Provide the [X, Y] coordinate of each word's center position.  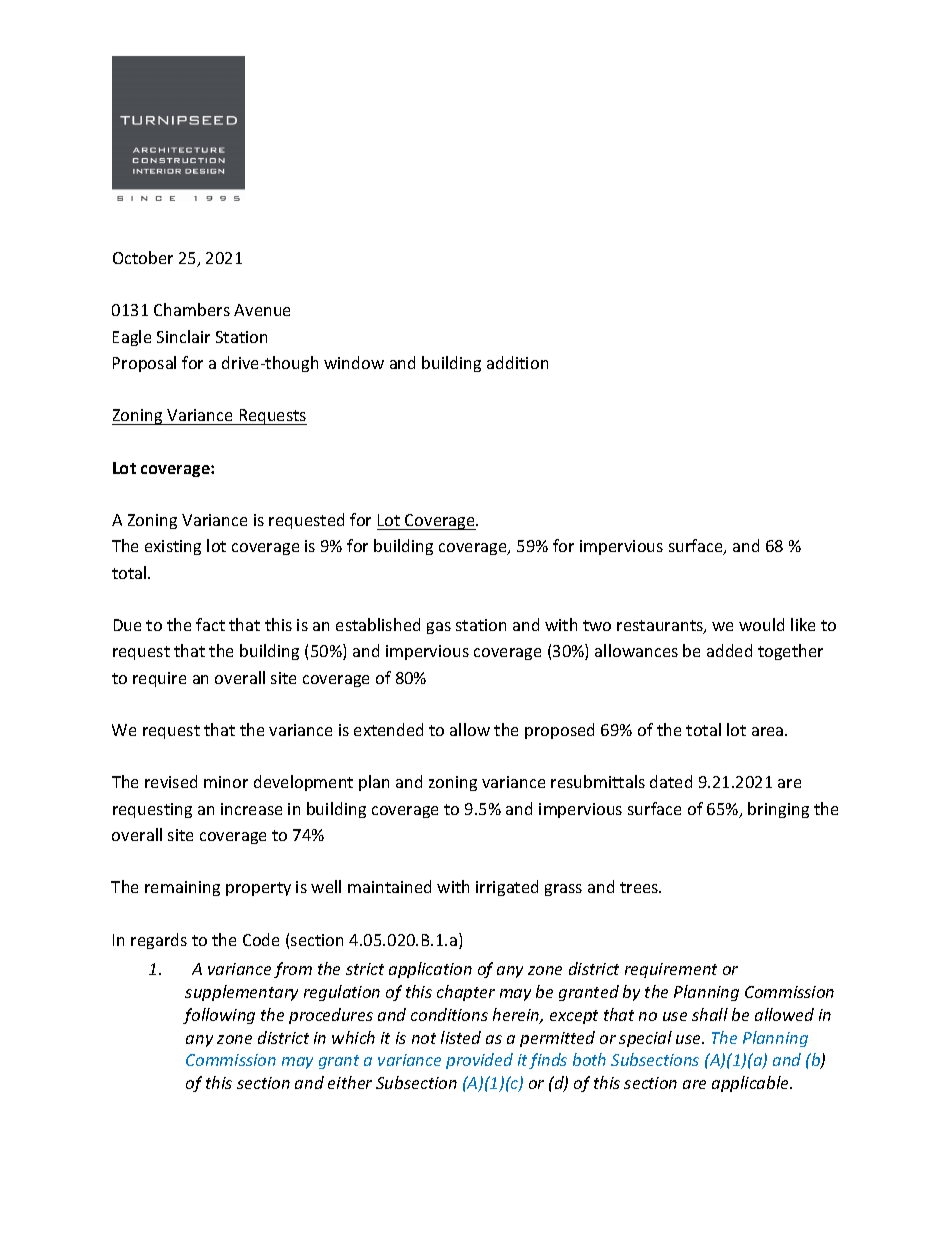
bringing [778, 810]
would [761, 624]
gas [439, 628]
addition [517, 362]
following [219, 1016]
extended [388, 729]
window [354, 362]
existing [173, 547]
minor [226, 782]
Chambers [192, 309]
